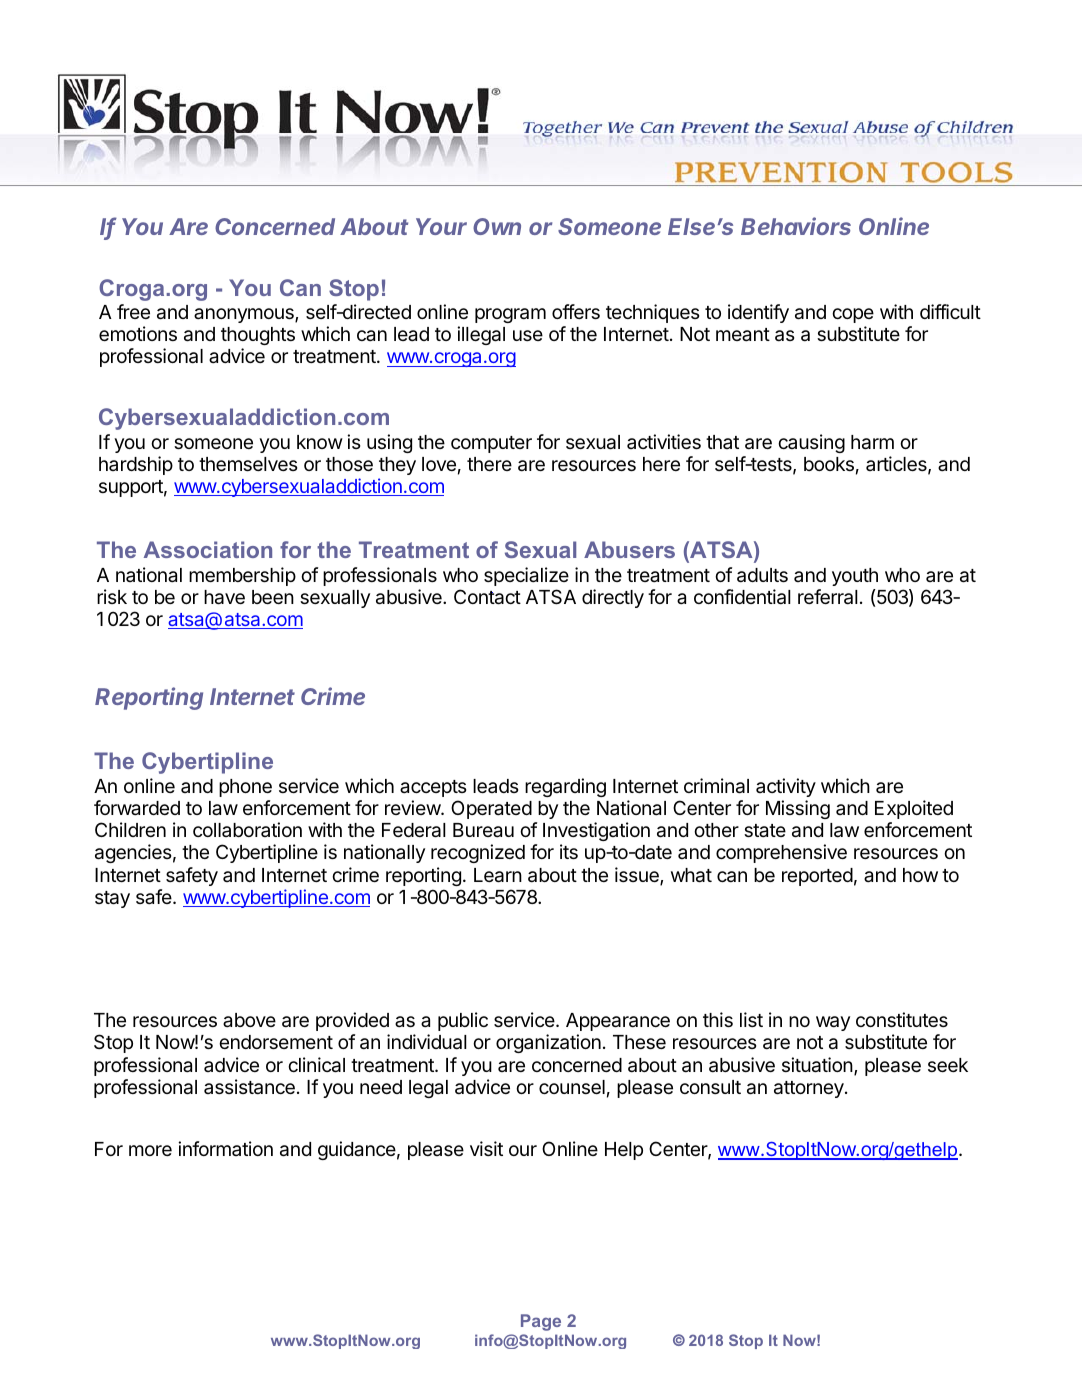 The height and width of the document is (1400, 1082). Describe the element at coordinates (133, 311) in the document. I see `free` at that location.
